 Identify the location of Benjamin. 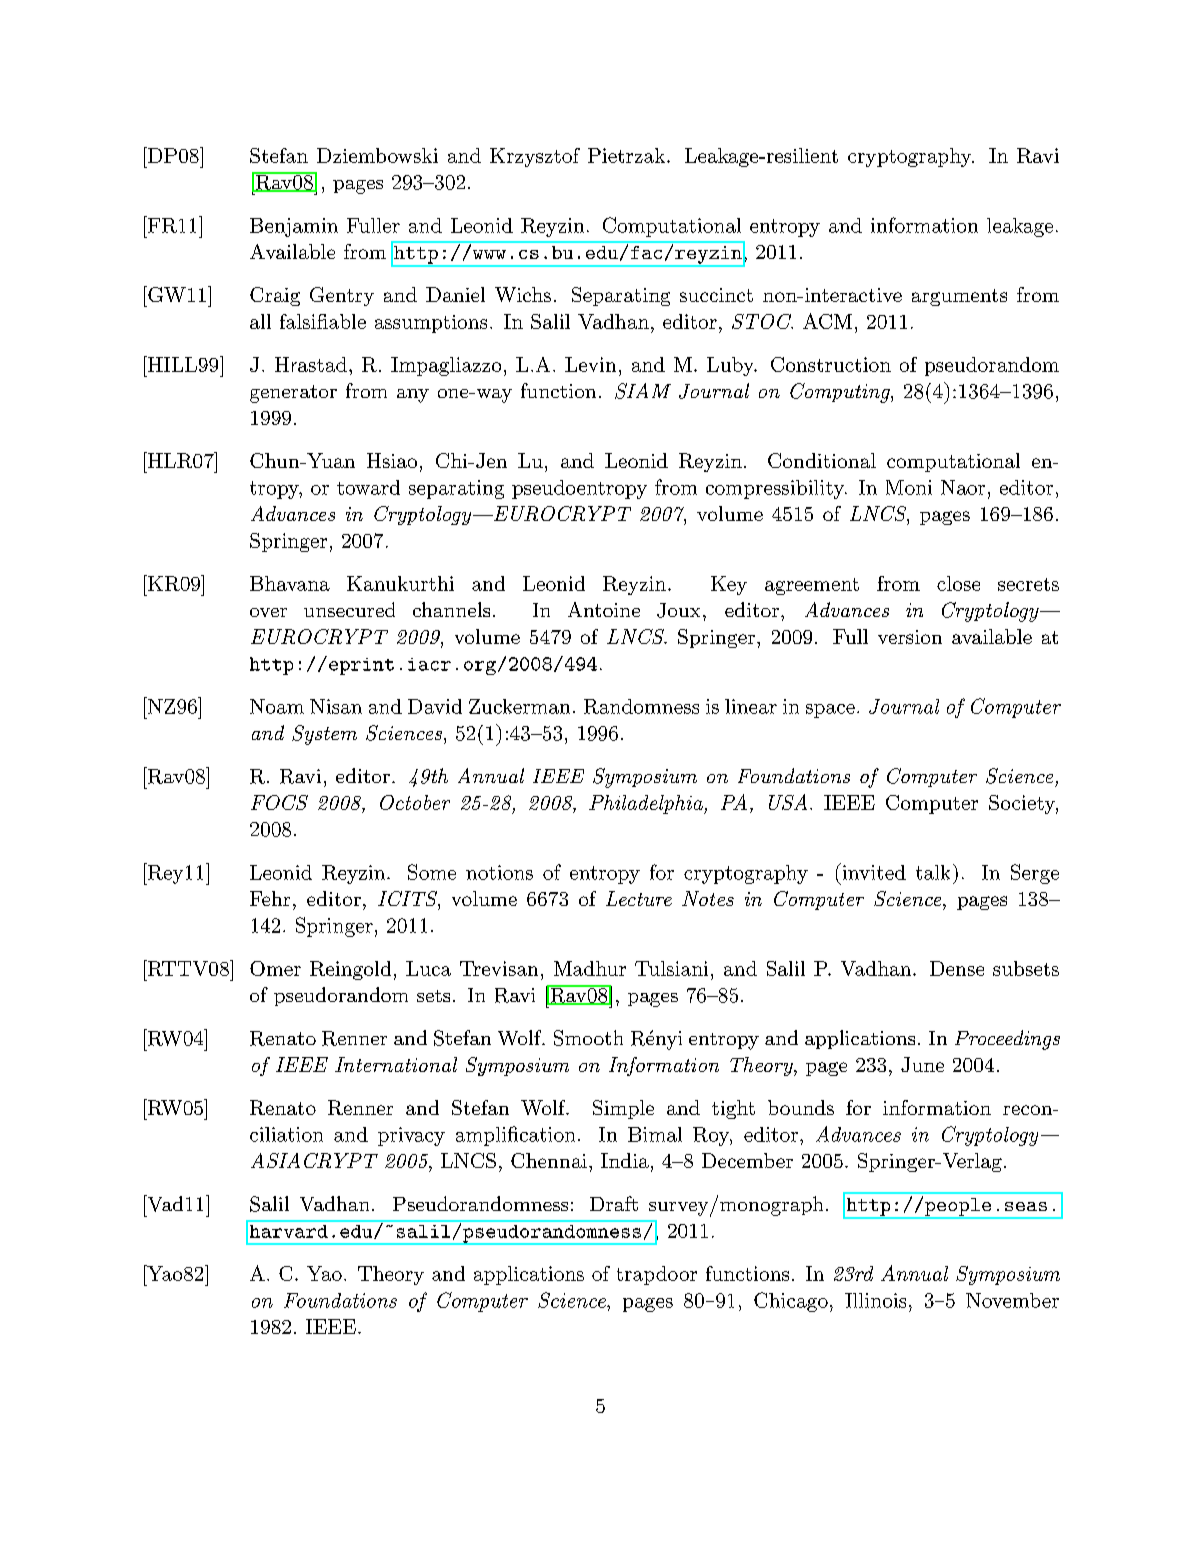
(294, 227).
